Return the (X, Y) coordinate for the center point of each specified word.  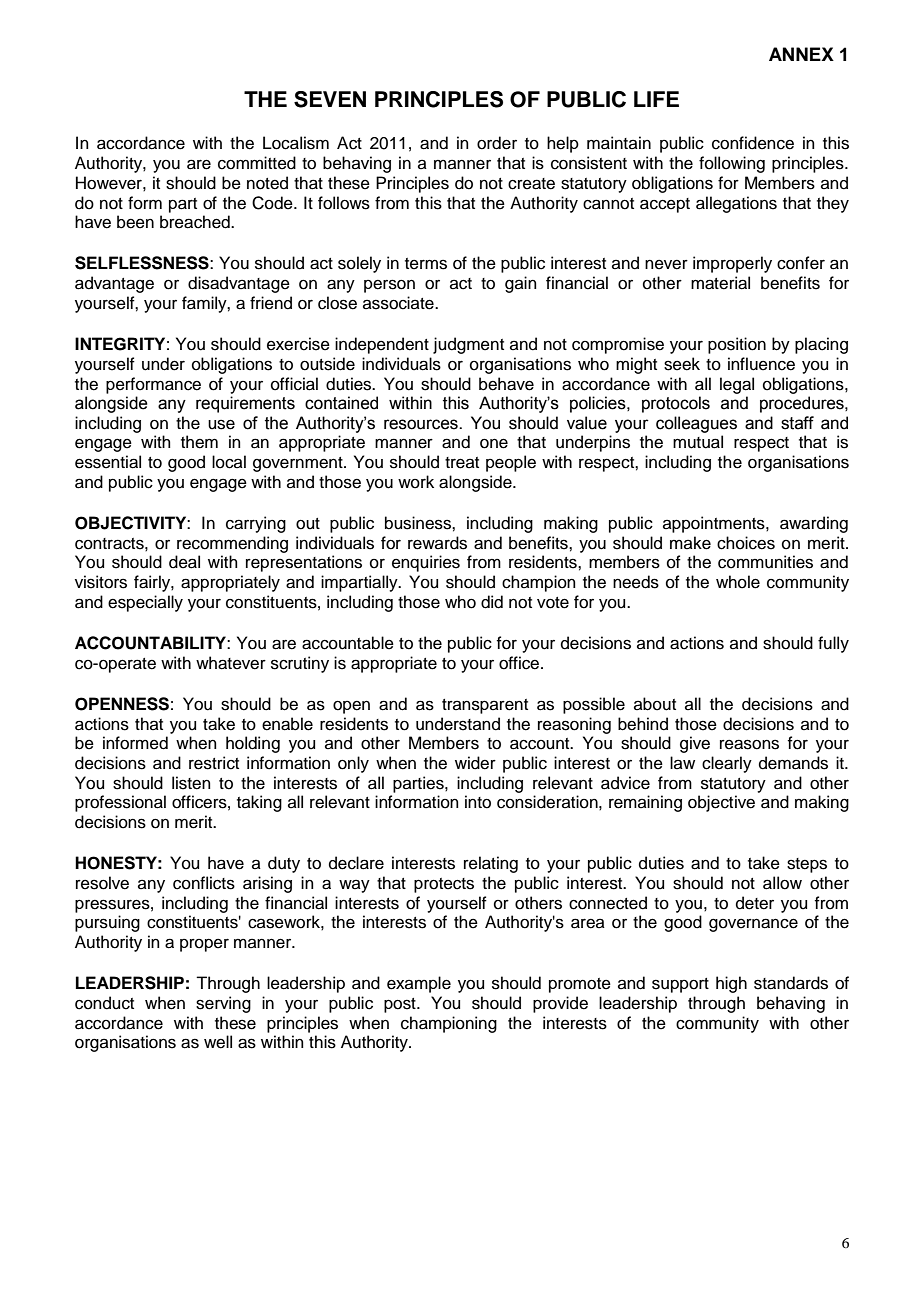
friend (271, 303)
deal (184, 562)
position (737, 345)
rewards (437, 543)
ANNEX (801, 54)
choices (746, 543)
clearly (727, 764)
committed (257, 163)
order (497, 143)
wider (475, 763)
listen (191, 783)
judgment (468, 345)
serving (223, 1004)
